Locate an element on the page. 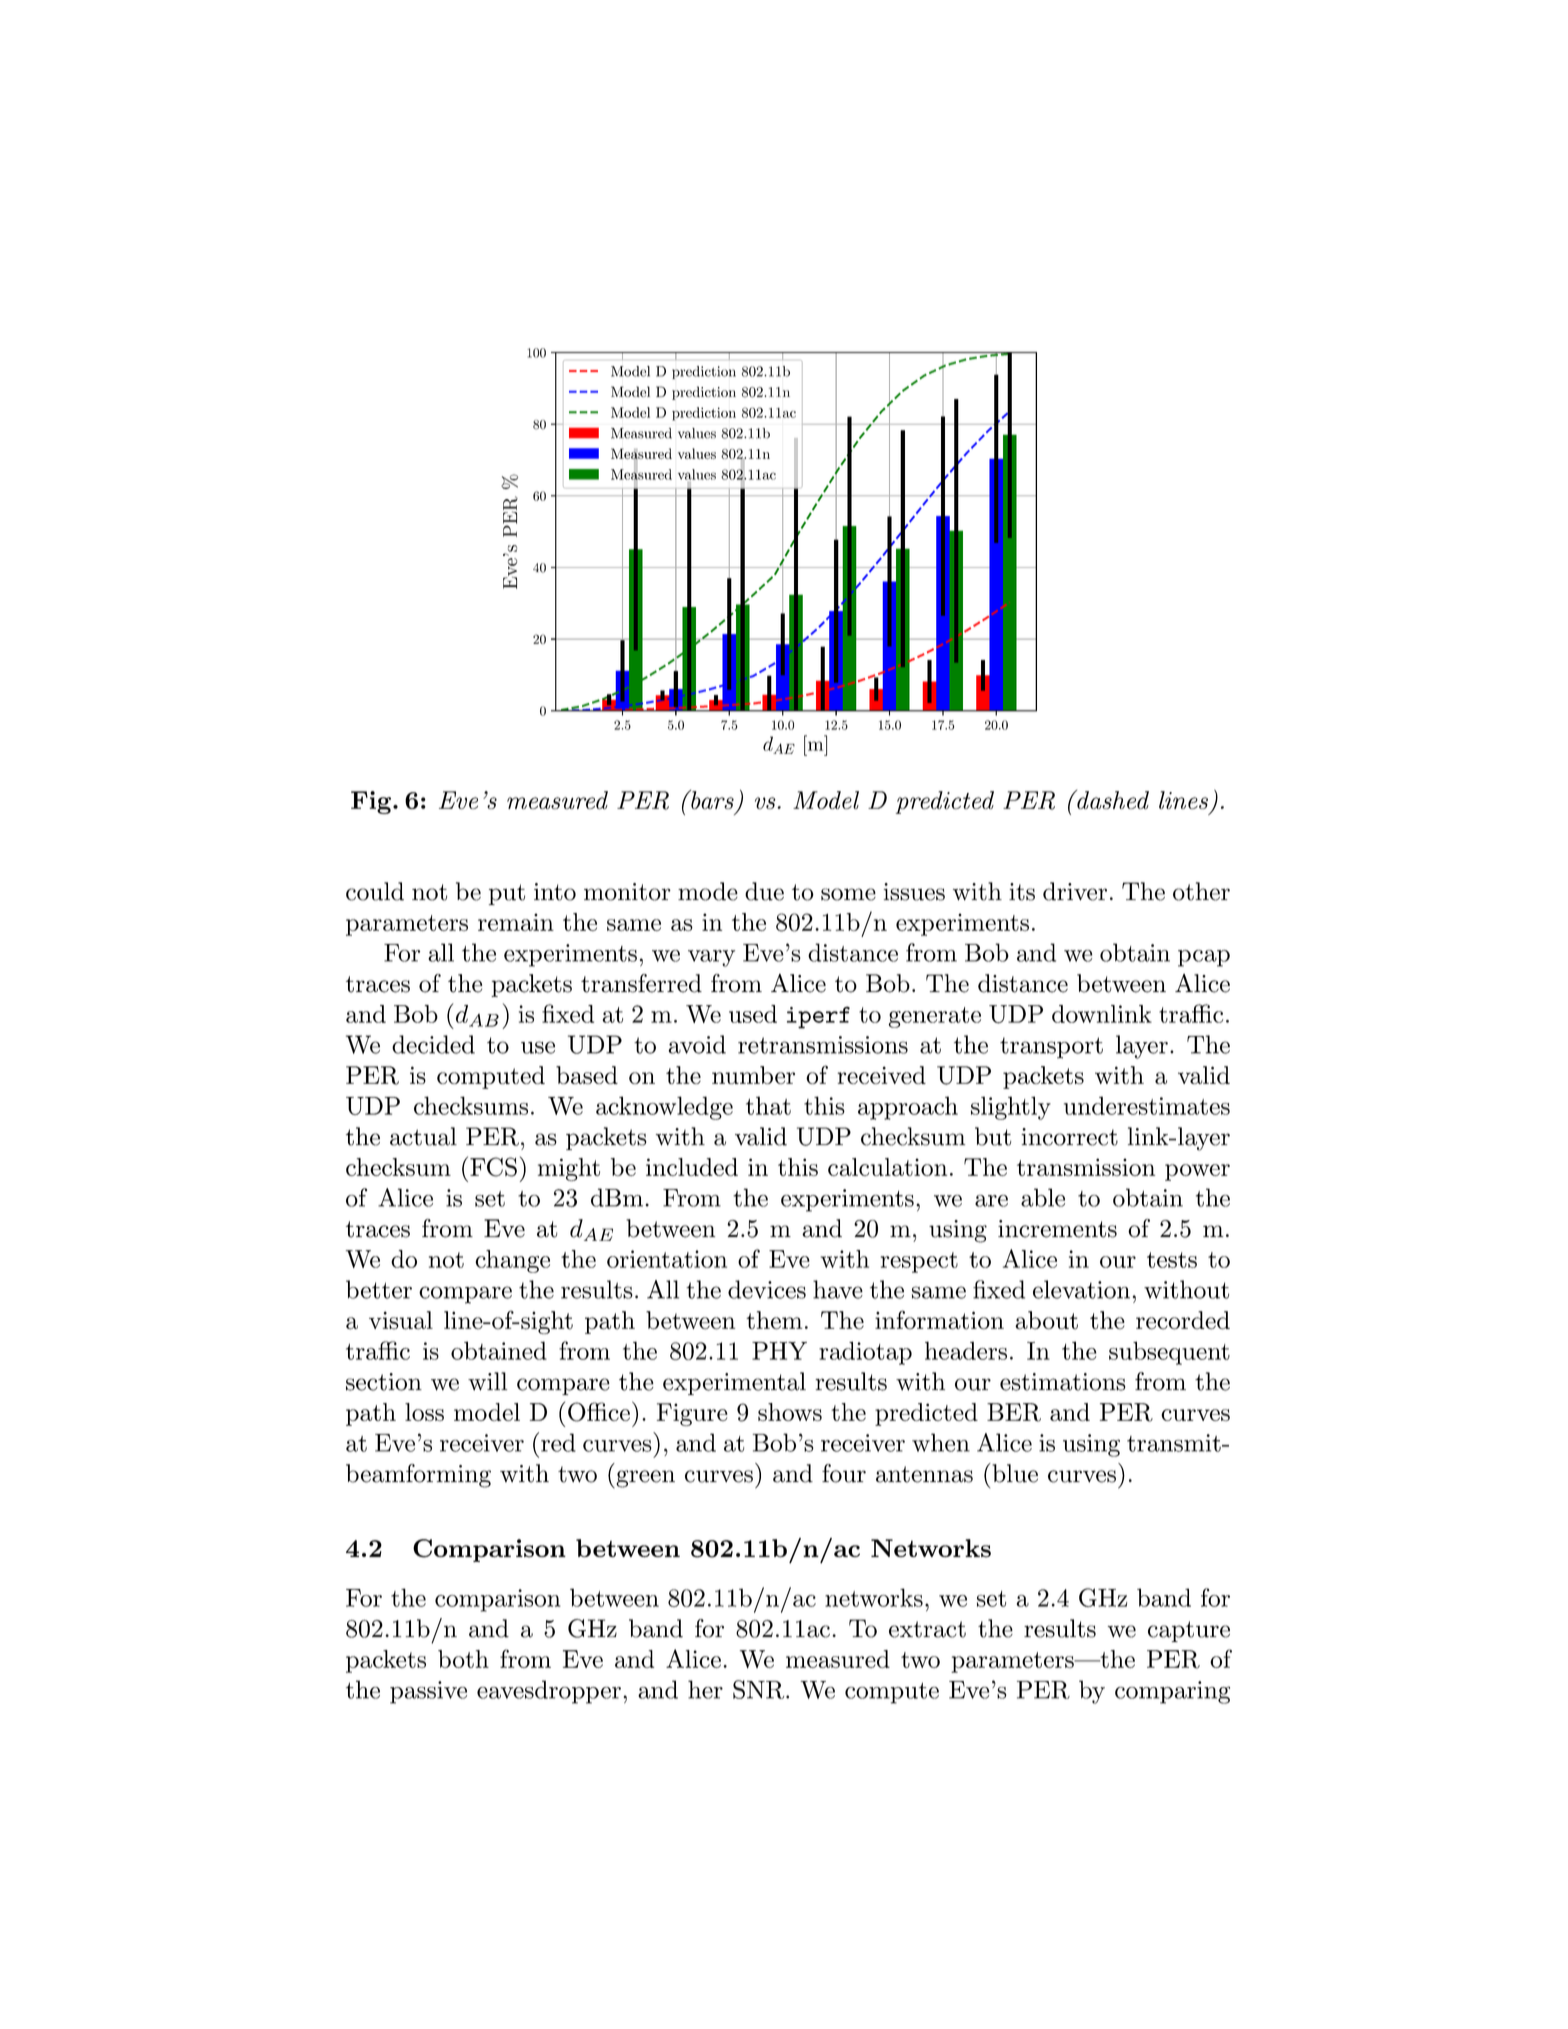 This image has width=1568, height=2029. into is located at coordinates (555, 892).
